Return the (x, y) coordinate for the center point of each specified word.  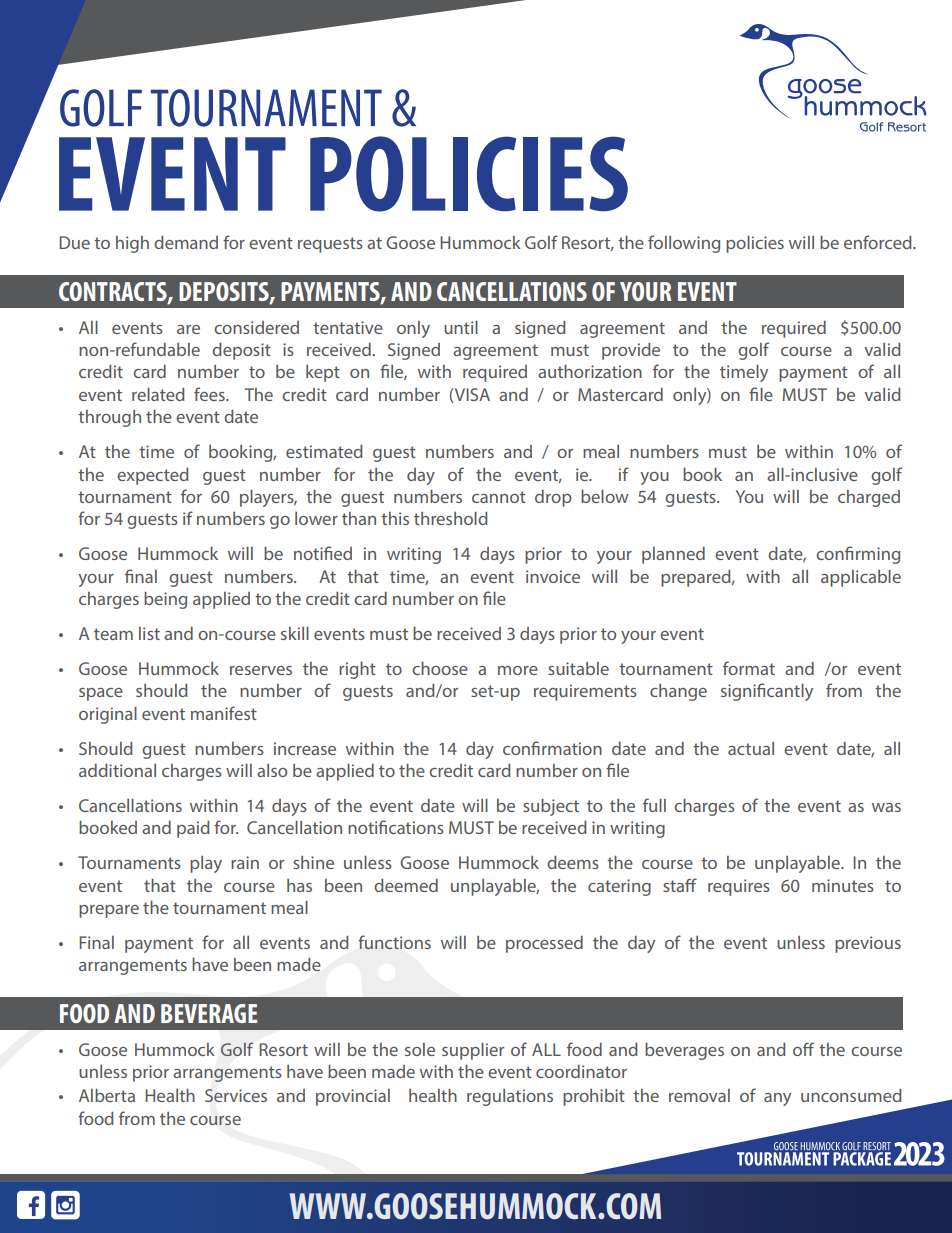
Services (236, 1095)
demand (186, 242)
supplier (473, 1051)
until (461, 327)
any (777, 1099)
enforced (879, 242)
